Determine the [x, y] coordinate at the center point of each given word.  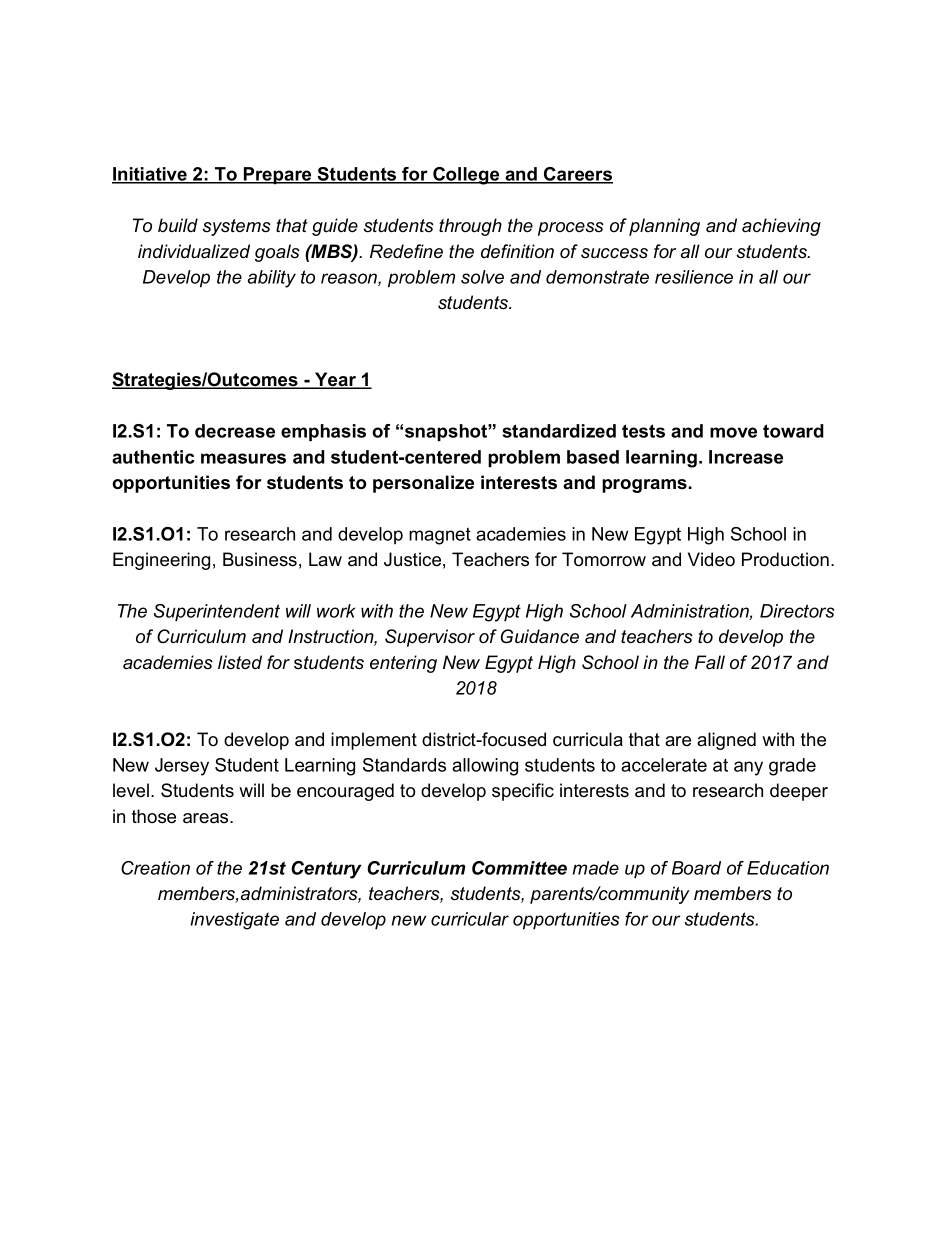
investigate [234, 921]
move [733, 432]
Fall [710, 662]
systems [237, 227]
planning [664, 227]
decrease [235, 431]
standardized [559, 431]
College [466, 176]
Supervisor [430, 638]
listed [240, 662]
